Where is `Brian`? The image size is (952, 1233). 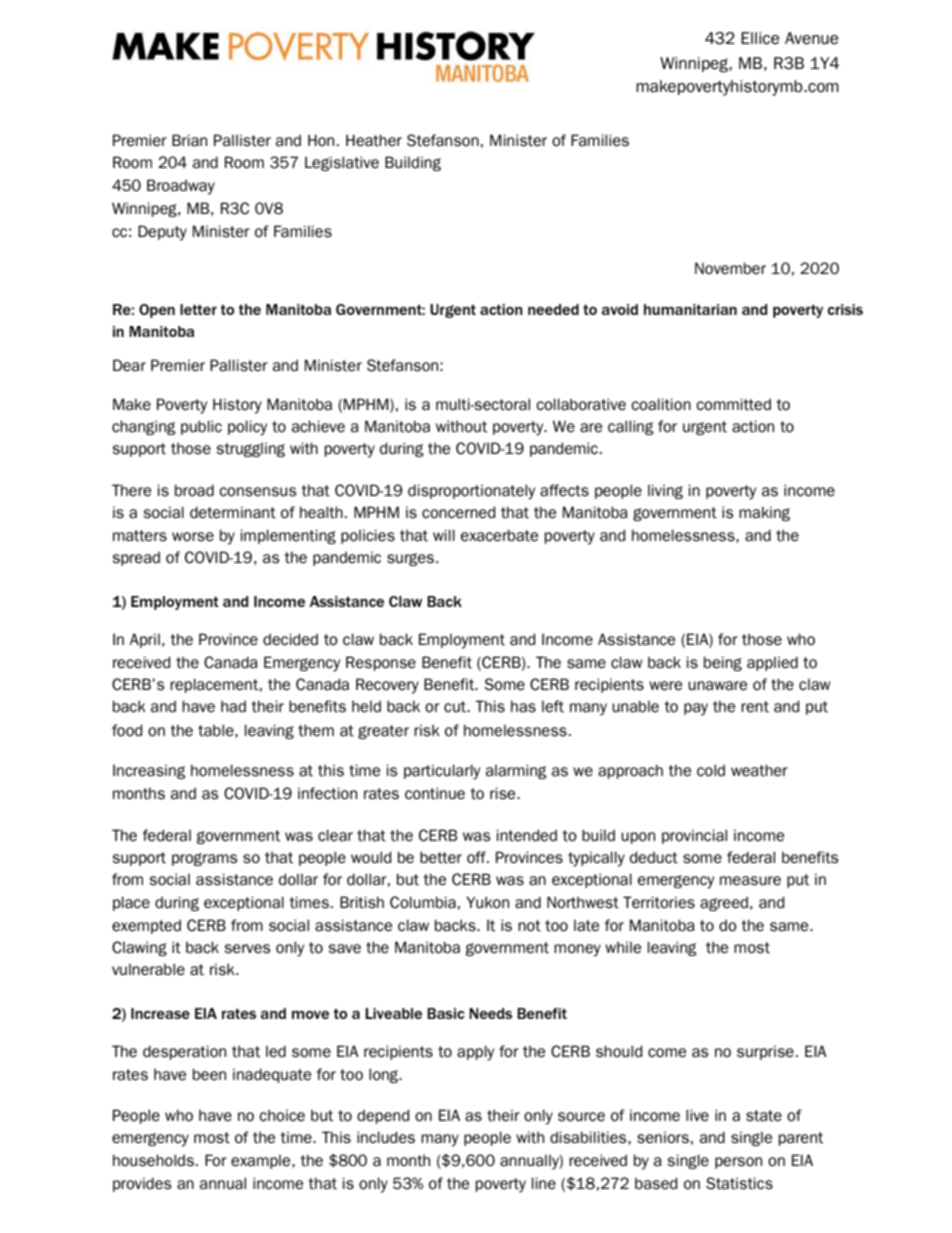
Brian is located at coordinates (189, 140).
